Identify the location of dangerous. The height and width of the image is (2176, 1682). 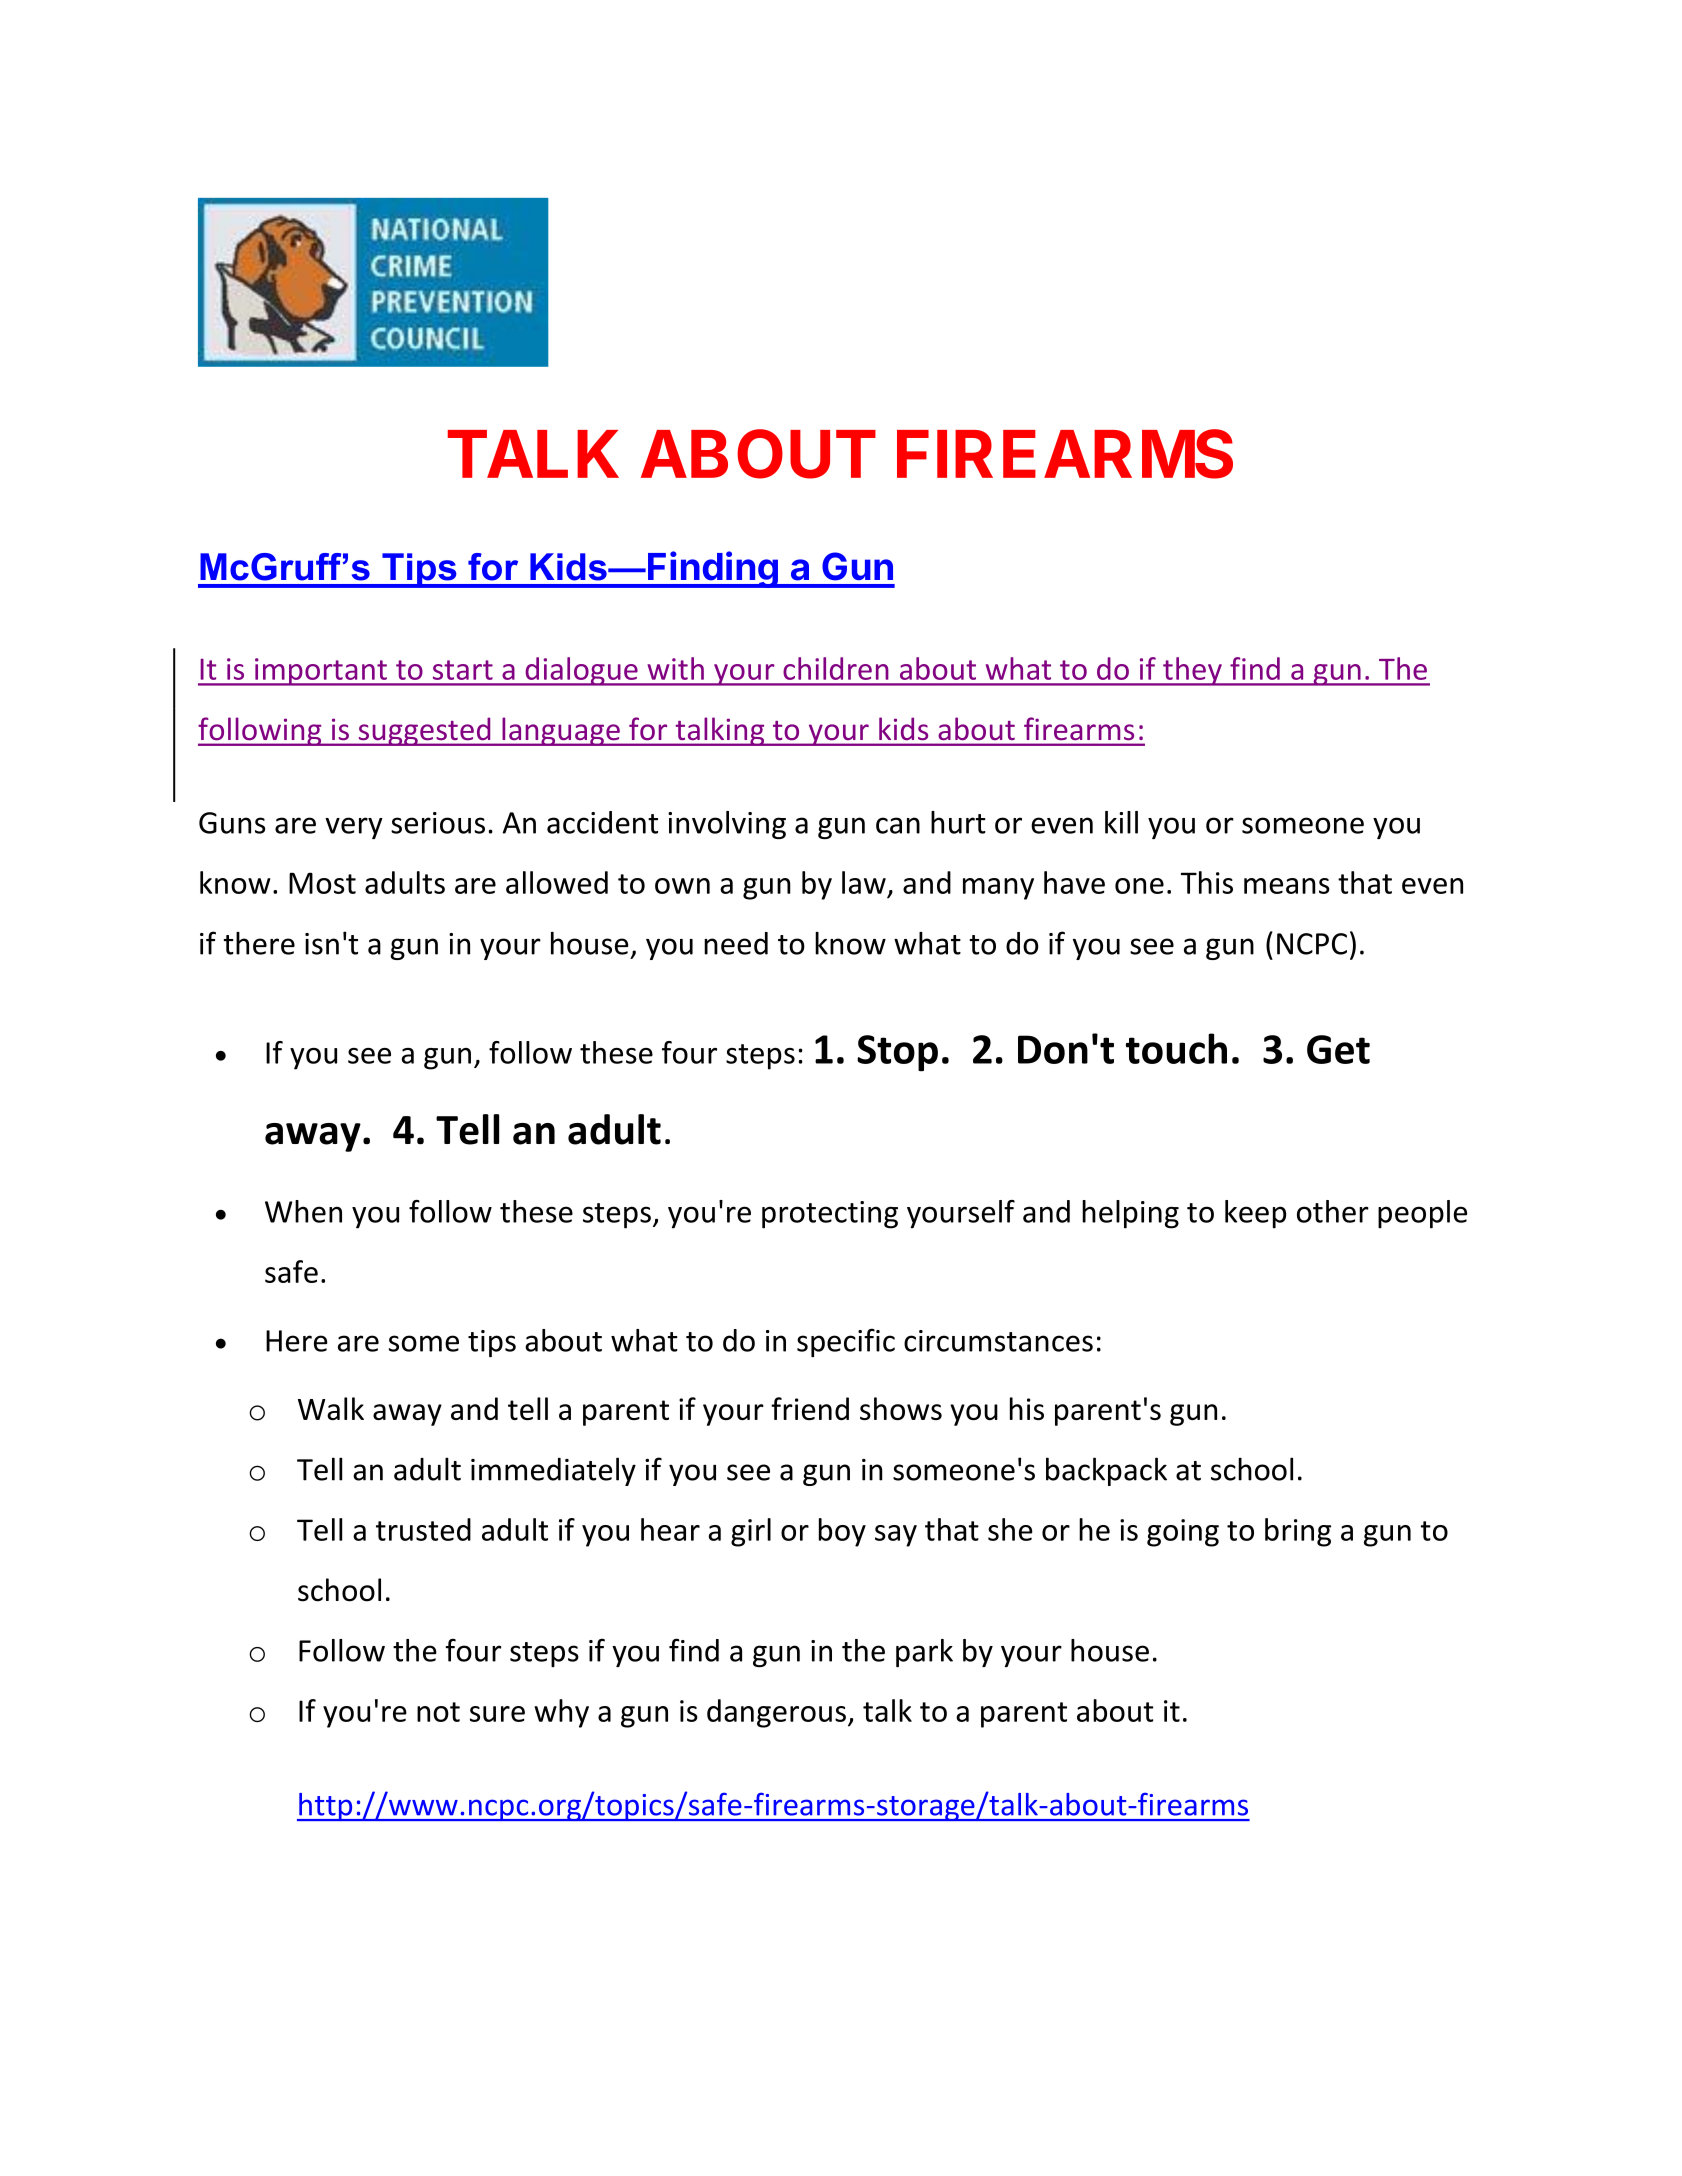
(776, 1713).
